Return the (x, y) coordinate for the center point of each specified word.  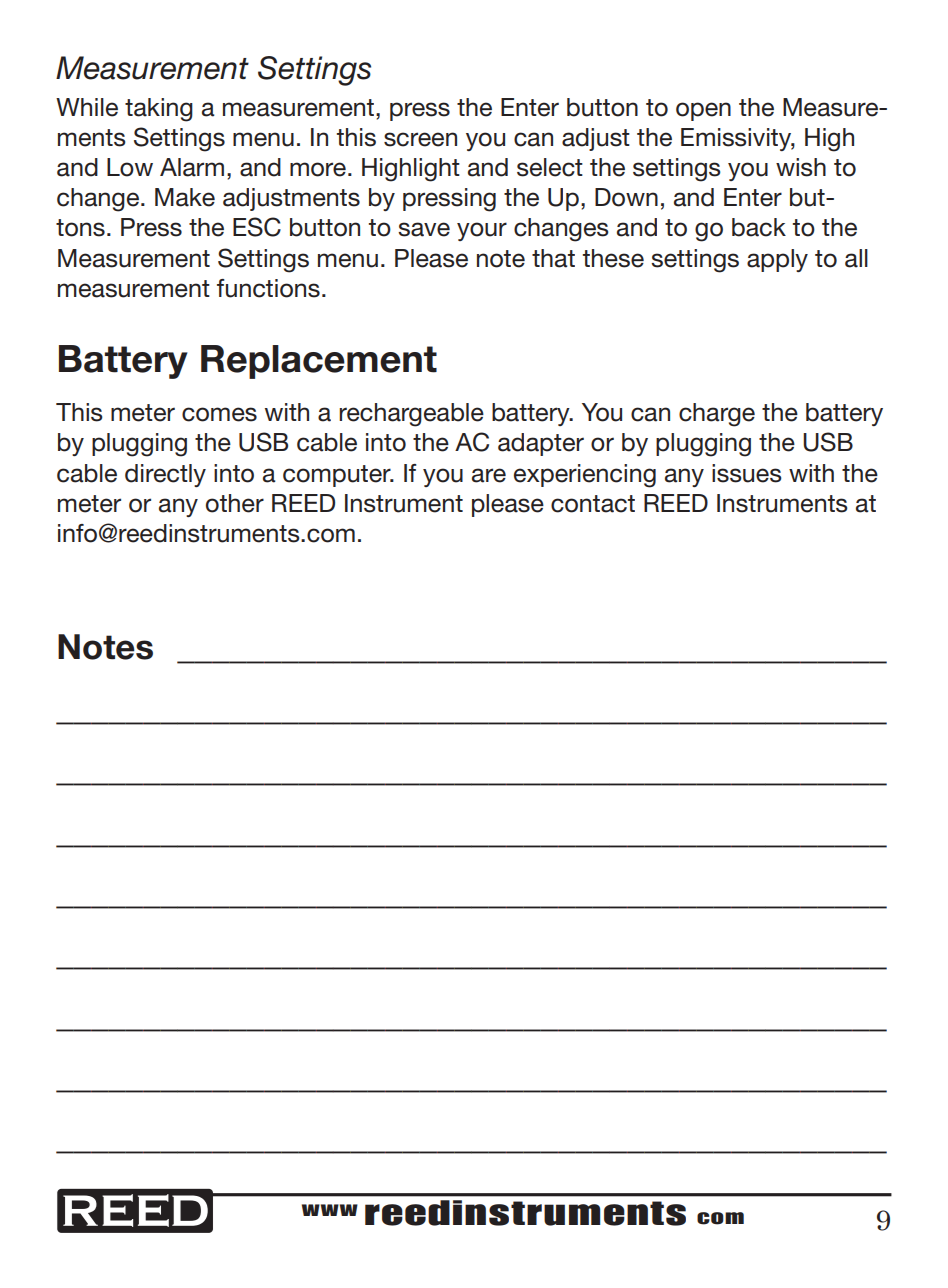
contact (593, 504)
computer (338, 476)
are (489, 475)
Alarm (192, 167)
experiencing (585, 476)
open (703, 111)
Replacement (319, 362)
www (330, 1210)
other (235, 503)
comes (219, 414)
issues (747, 473)
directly (165, 475)
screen (420, 139)
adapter (541, 444)
